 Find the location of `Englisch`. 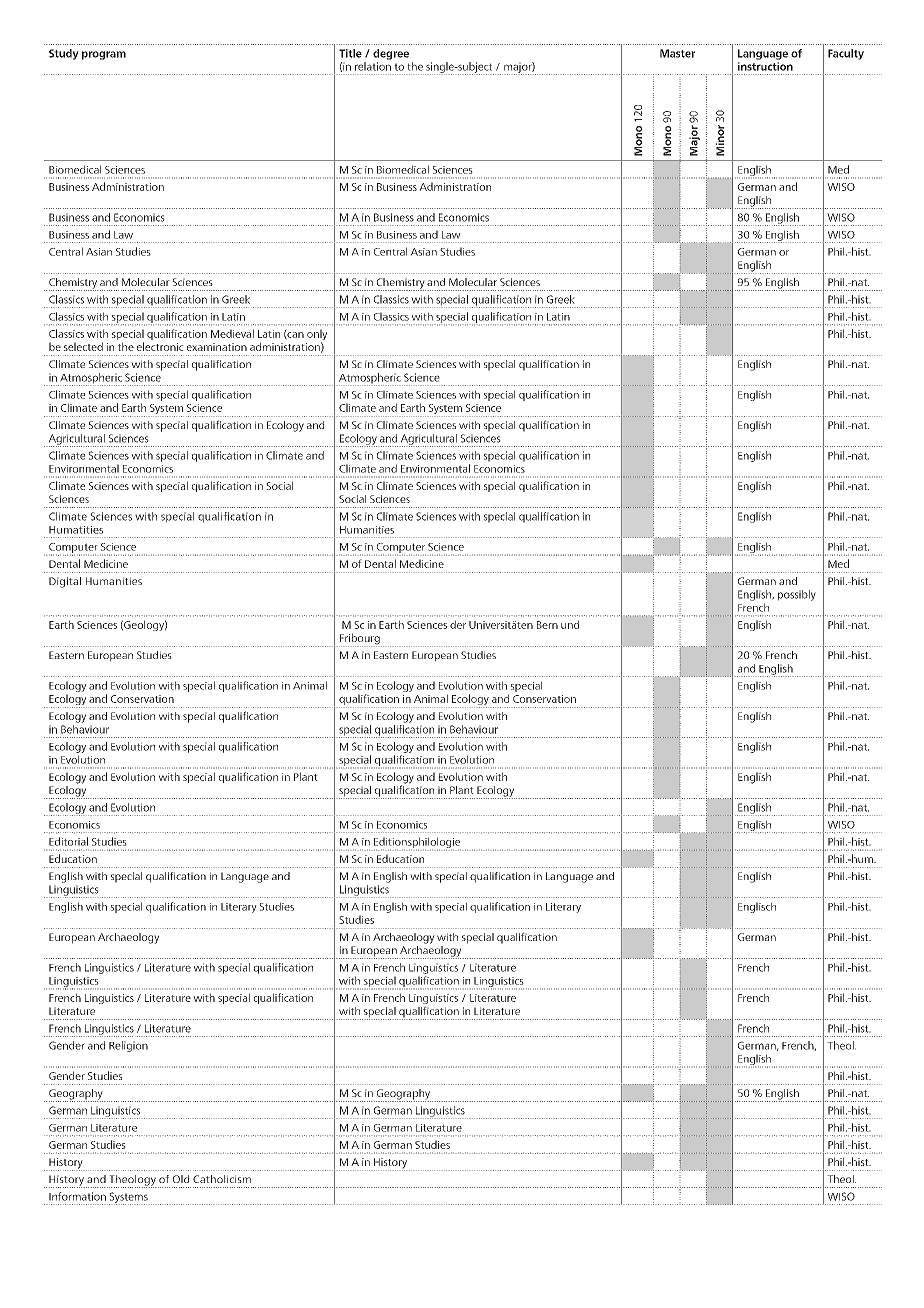

Englisch is located at coordinates (757, 907).
